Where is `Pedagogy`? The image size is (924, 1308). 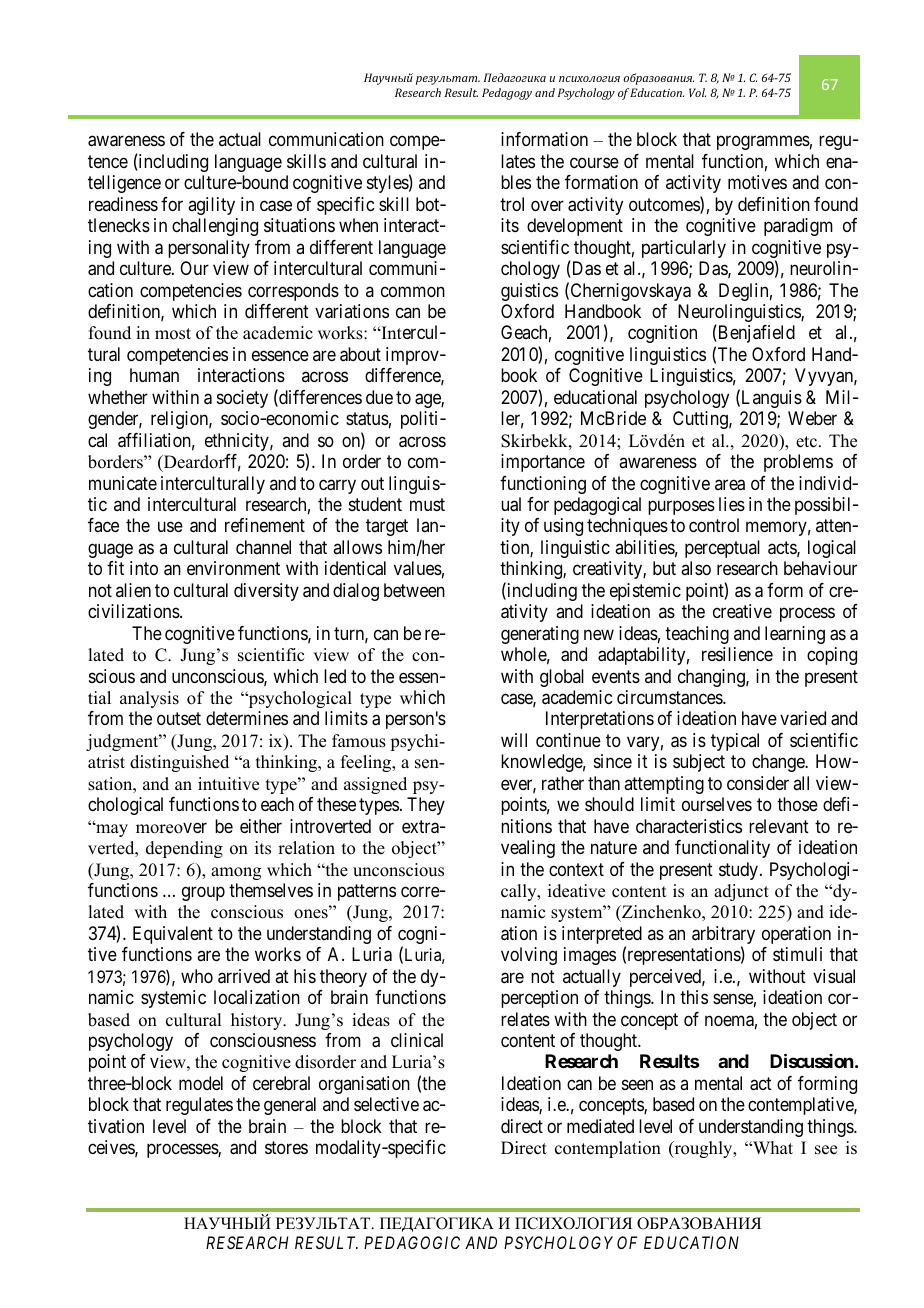 Pedagogy is located at coordinates (507, 94).
